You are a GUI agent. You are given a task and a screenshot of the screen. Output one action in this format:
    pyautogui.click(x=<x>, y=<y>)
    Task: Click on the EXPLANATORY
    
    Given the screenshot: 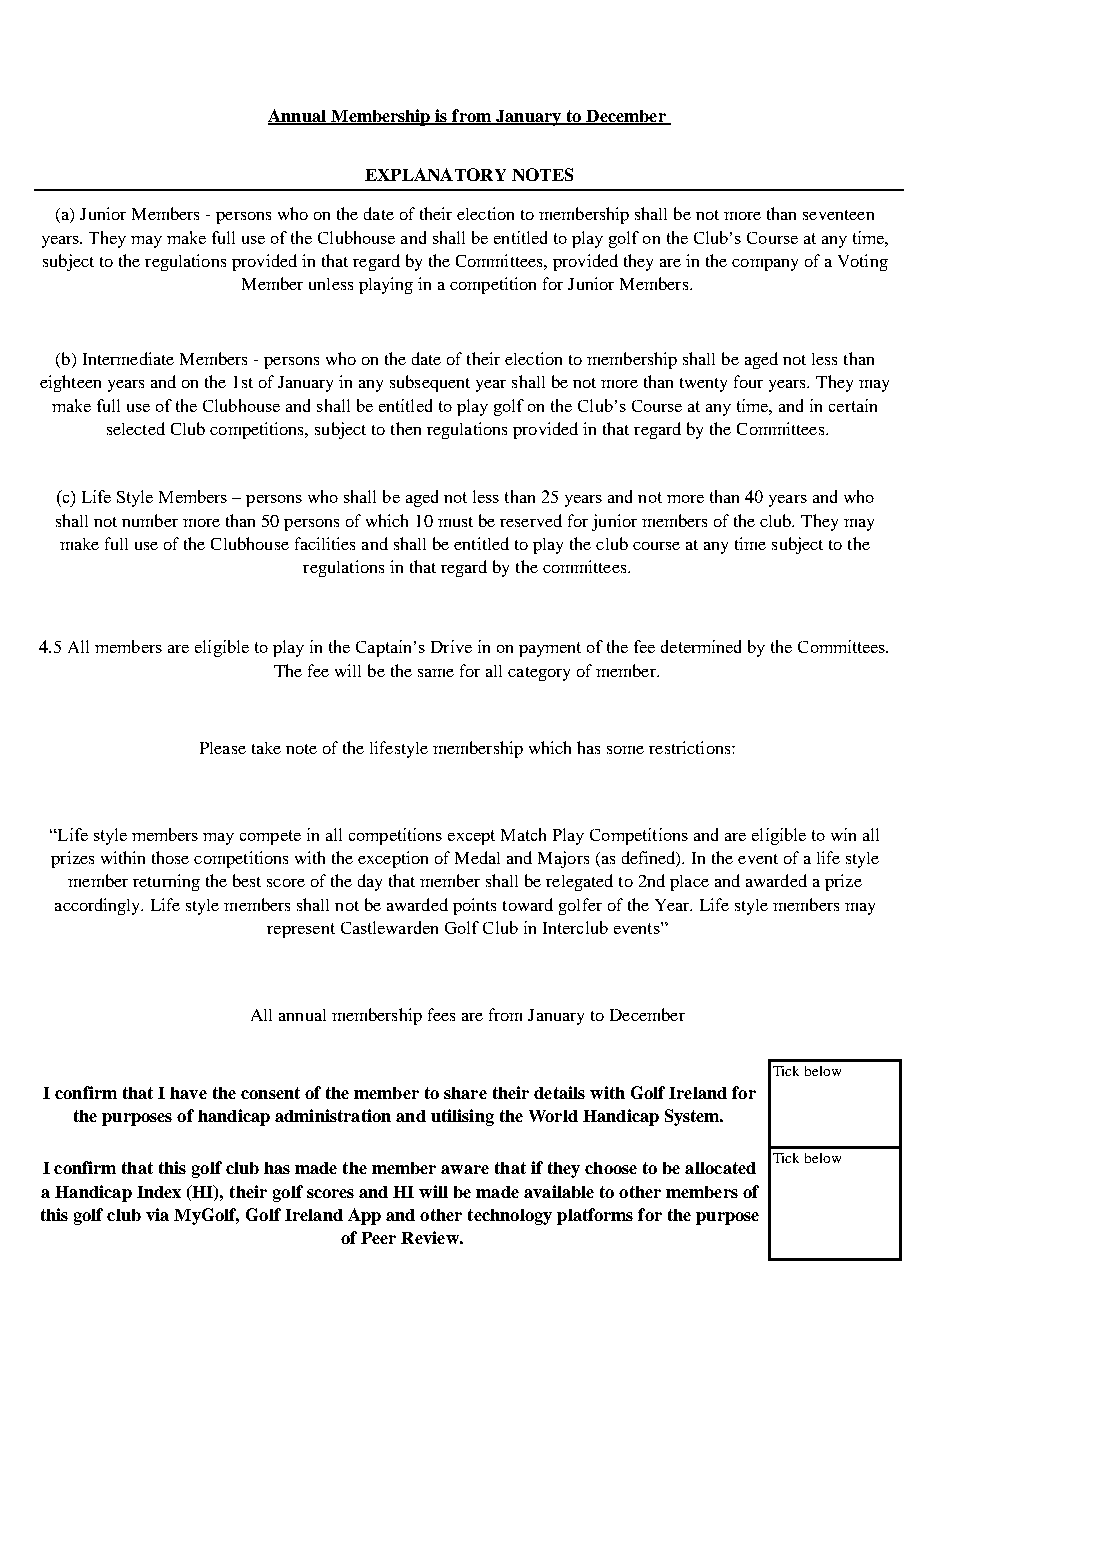 What is the action you would take?
    pyautogui.click(x=435, y=174)
